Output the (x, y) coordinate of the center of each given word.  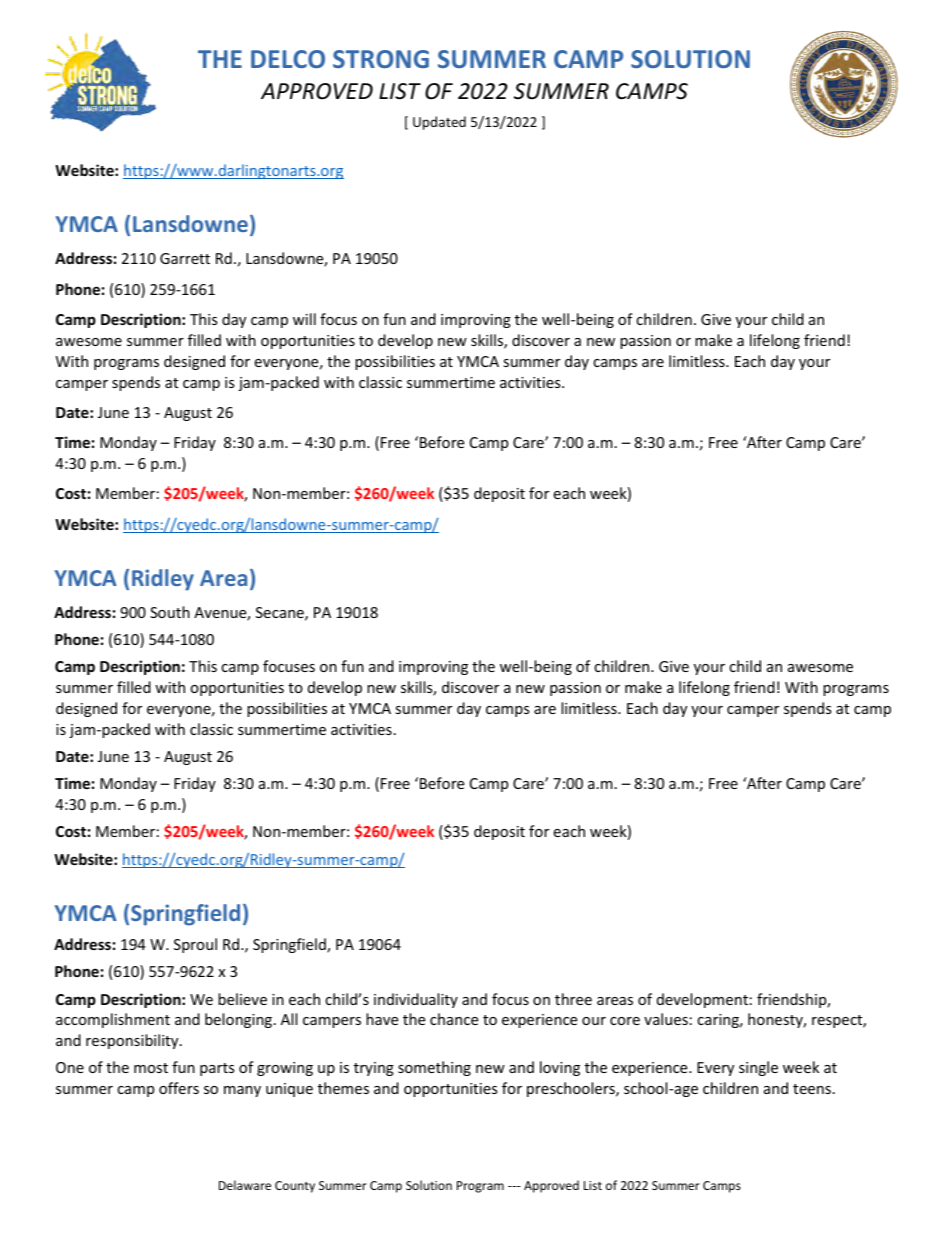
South (170, 612)
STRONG (381, 59)
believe (242, 999)
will (304, 319)
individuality (416, 1000)
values (666, 1019)
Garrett (185, 258)
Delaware (245, 1185)
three (573, 999)
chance (454, 1019)
